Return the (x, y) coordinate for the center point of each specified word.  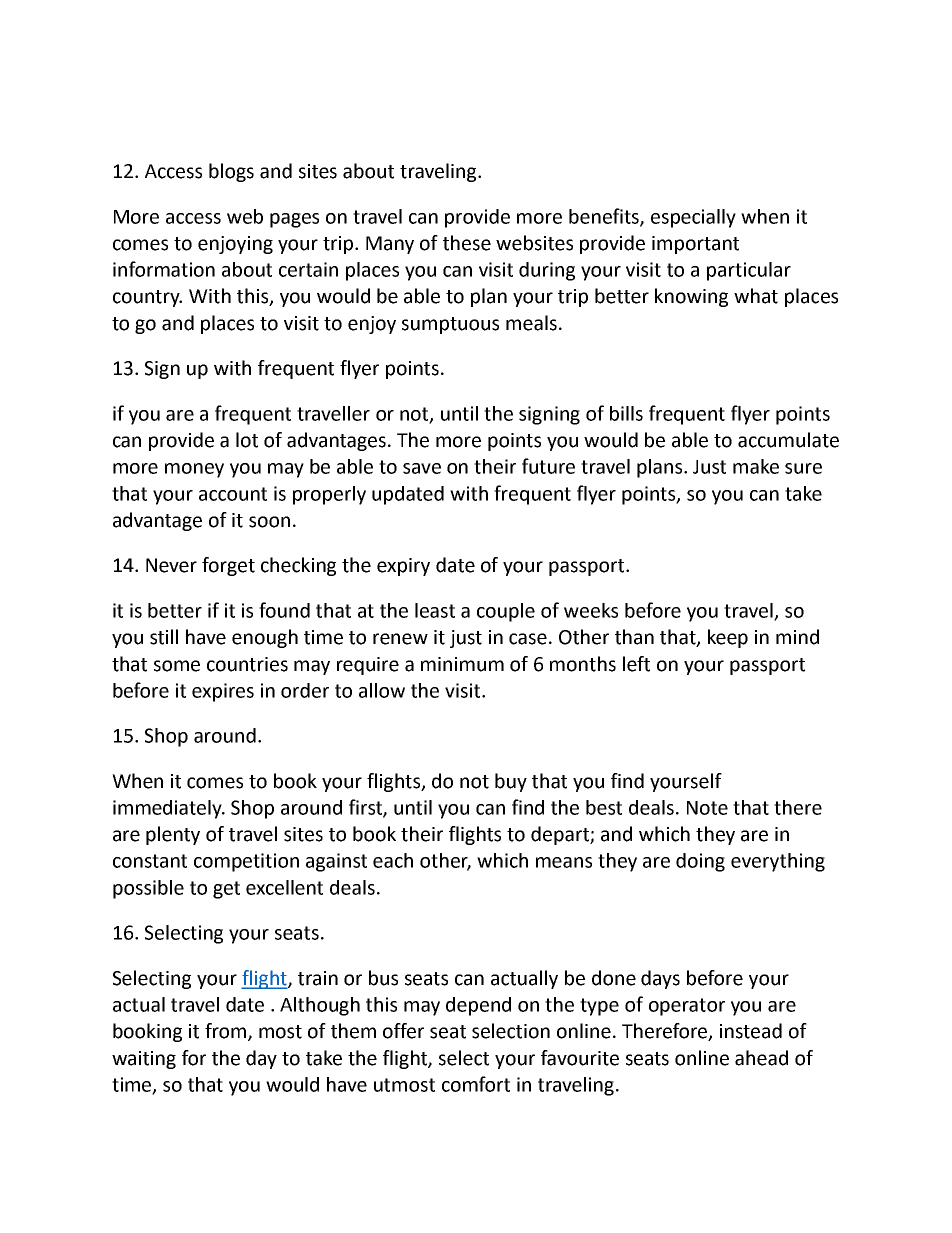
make (756, 466)
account (233, 494)
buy (511, 782)
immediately (168, 809)
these (467, 243)
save (422, 468)
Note (707, 808)
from (227, 1032)
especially (693, 218)
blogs (231, 172)
